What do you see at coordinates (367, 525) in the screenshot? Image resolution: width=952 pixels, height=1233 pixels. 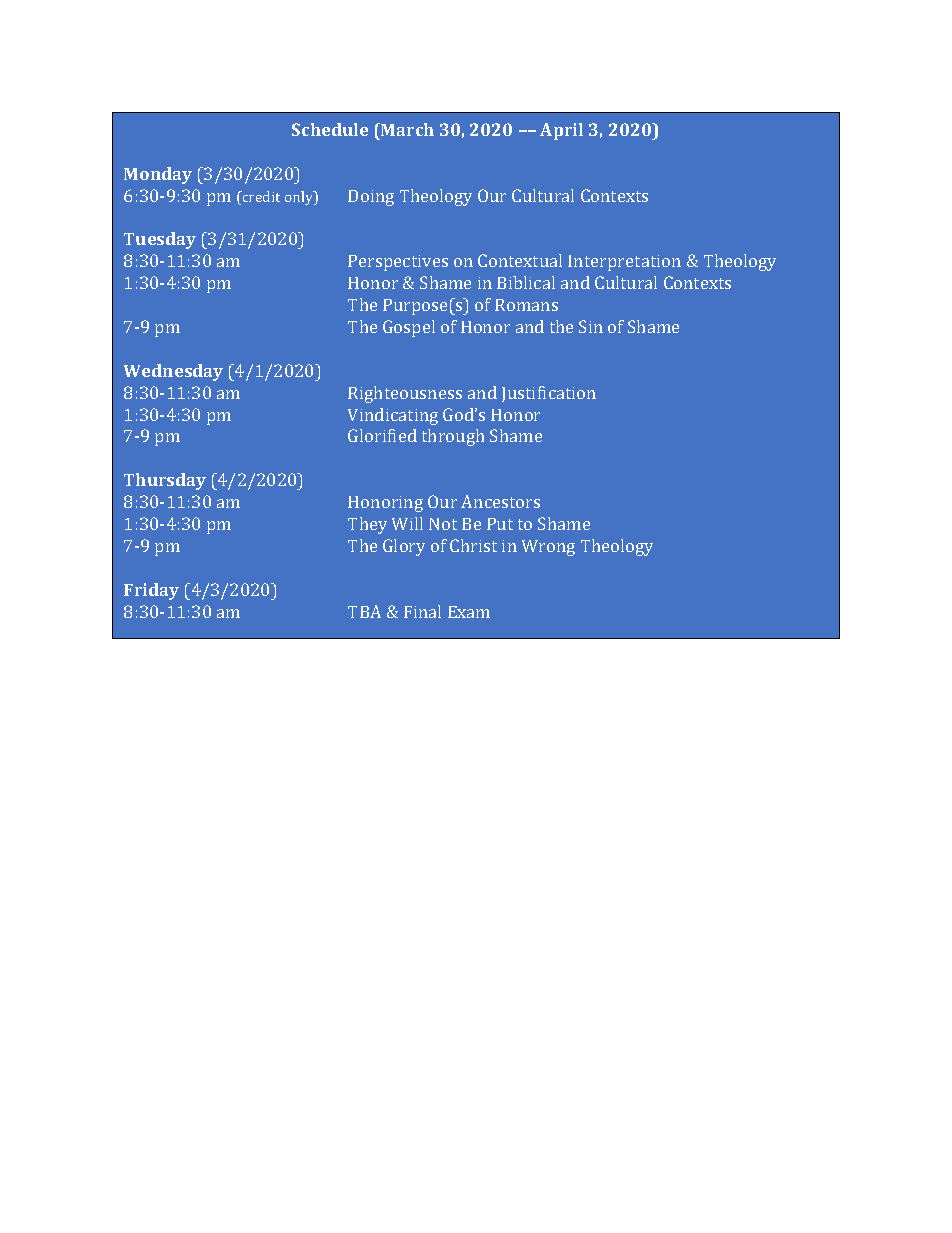 I see `They` at bounding box center [367, 525].
